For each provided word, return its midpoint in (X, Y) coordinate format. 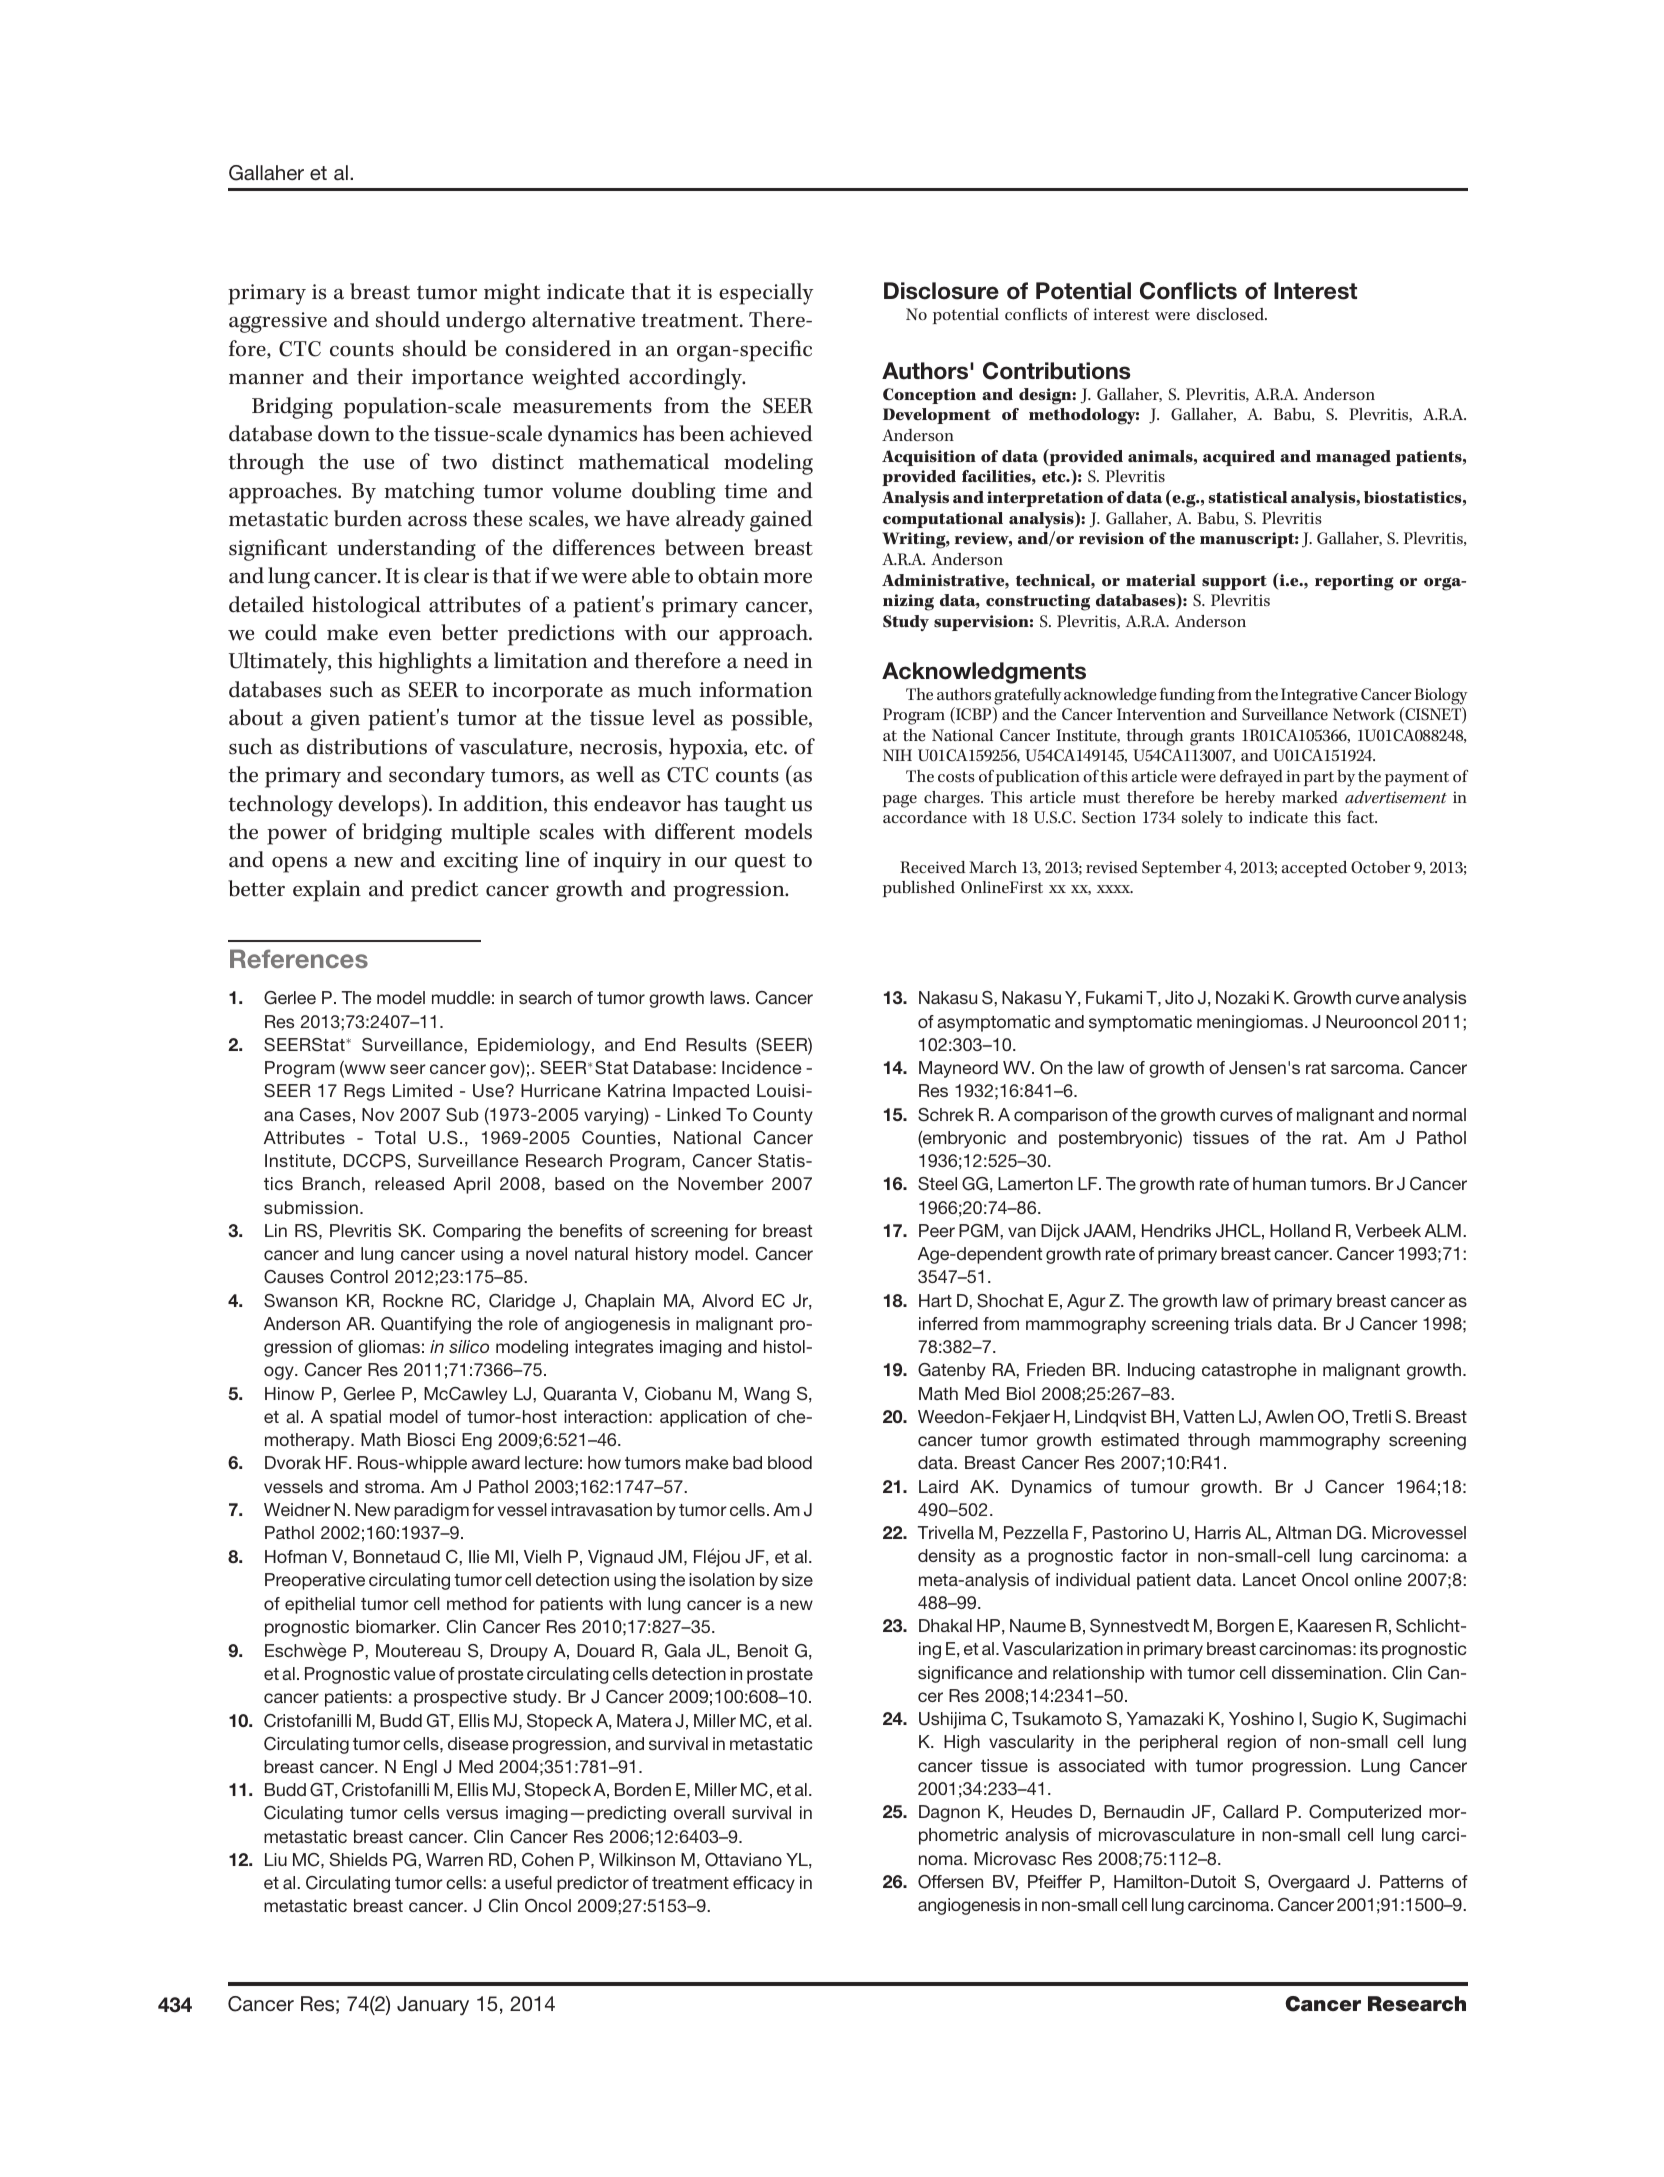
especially (766, 294)
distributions (367, 746)
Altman (1303, 1532)
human (1279, 1183)
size (797, 1579)
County (783, 1116)
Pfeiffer (1055, 1881)
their (380, 376)
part (1319, 778)
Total (395, 1137)
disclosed (1231, 314)
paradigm (431, 1511)
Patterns (1412, 1881)
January (433, 2006)
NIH (897, 755)
